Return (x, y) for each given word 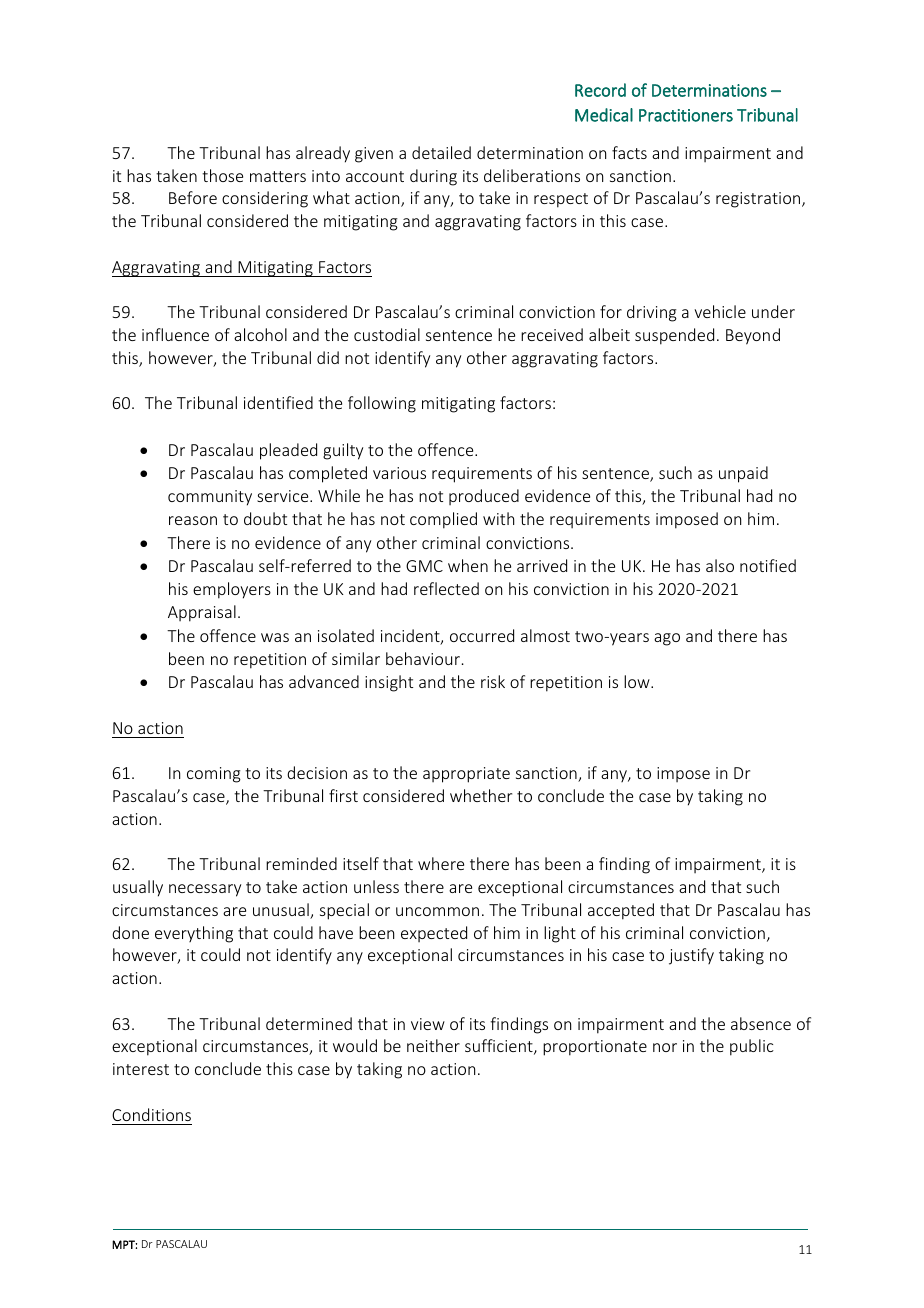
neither (433, 1045)
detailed (441, 152)
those (222, 175)
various (399, 473)
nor (665, 1047)
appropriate (466, 775)
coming (214, 775)
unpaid (743, 474)
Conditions (151, 1114)
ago (667, 639)
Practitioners (686, 115)
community (210, 498)
